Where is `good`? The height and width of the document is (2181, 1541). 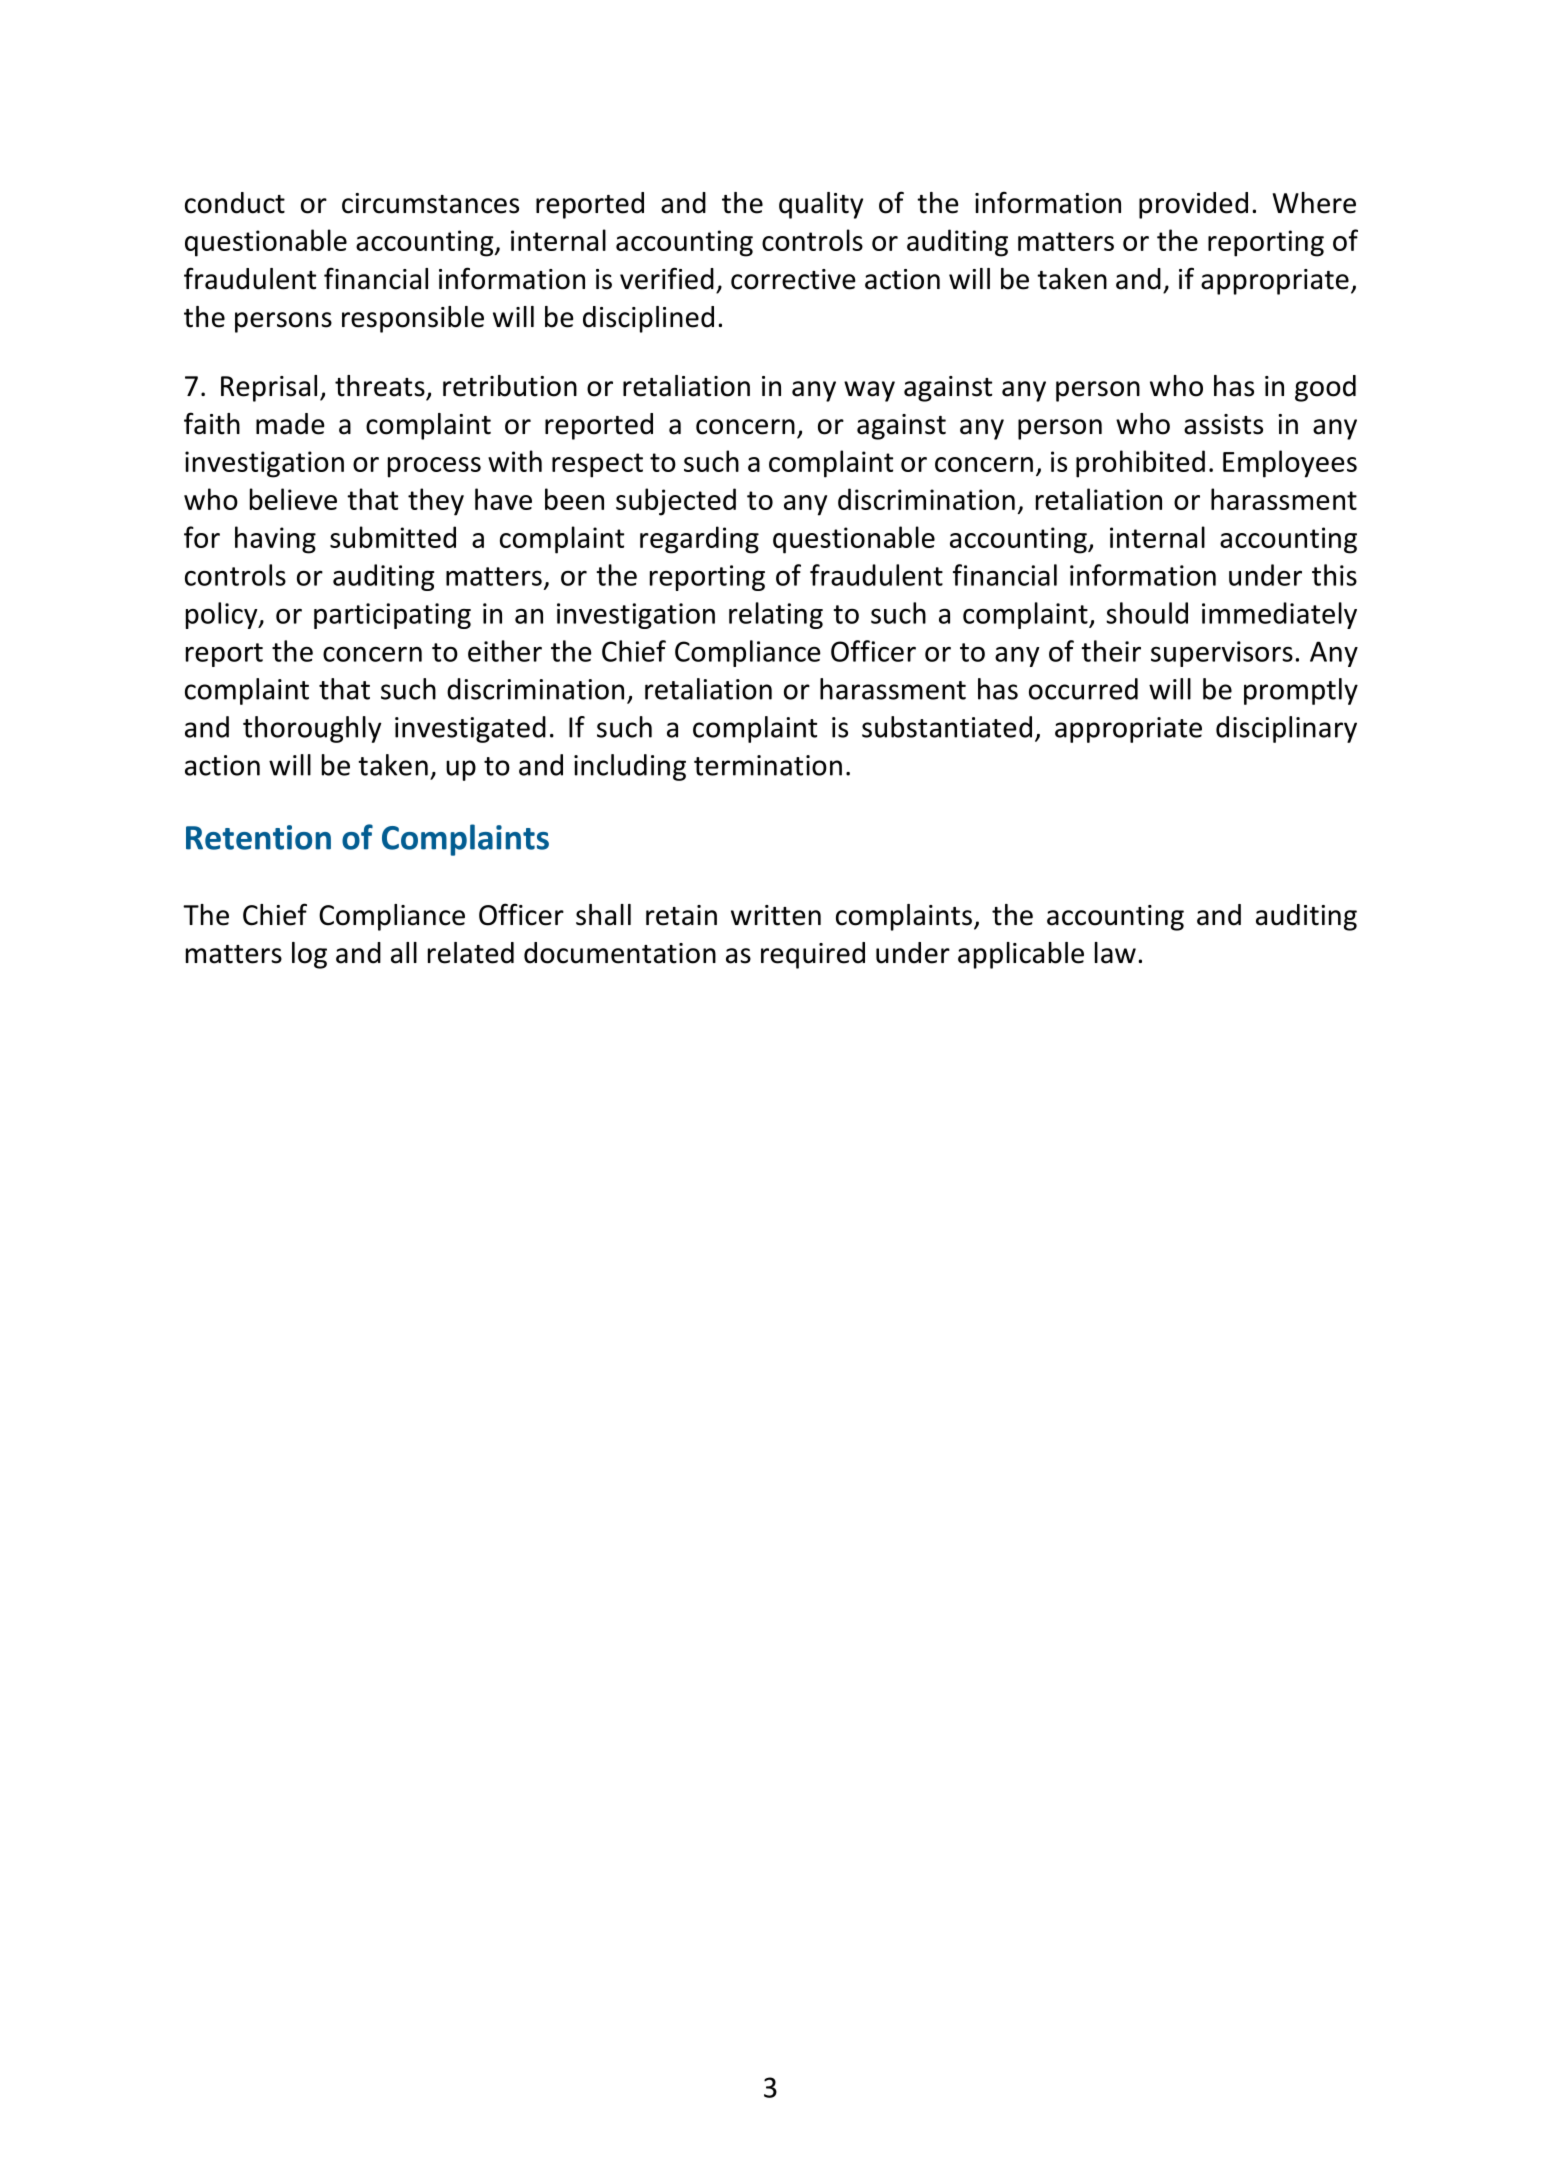 good is located at coordinates (1325, 388).
